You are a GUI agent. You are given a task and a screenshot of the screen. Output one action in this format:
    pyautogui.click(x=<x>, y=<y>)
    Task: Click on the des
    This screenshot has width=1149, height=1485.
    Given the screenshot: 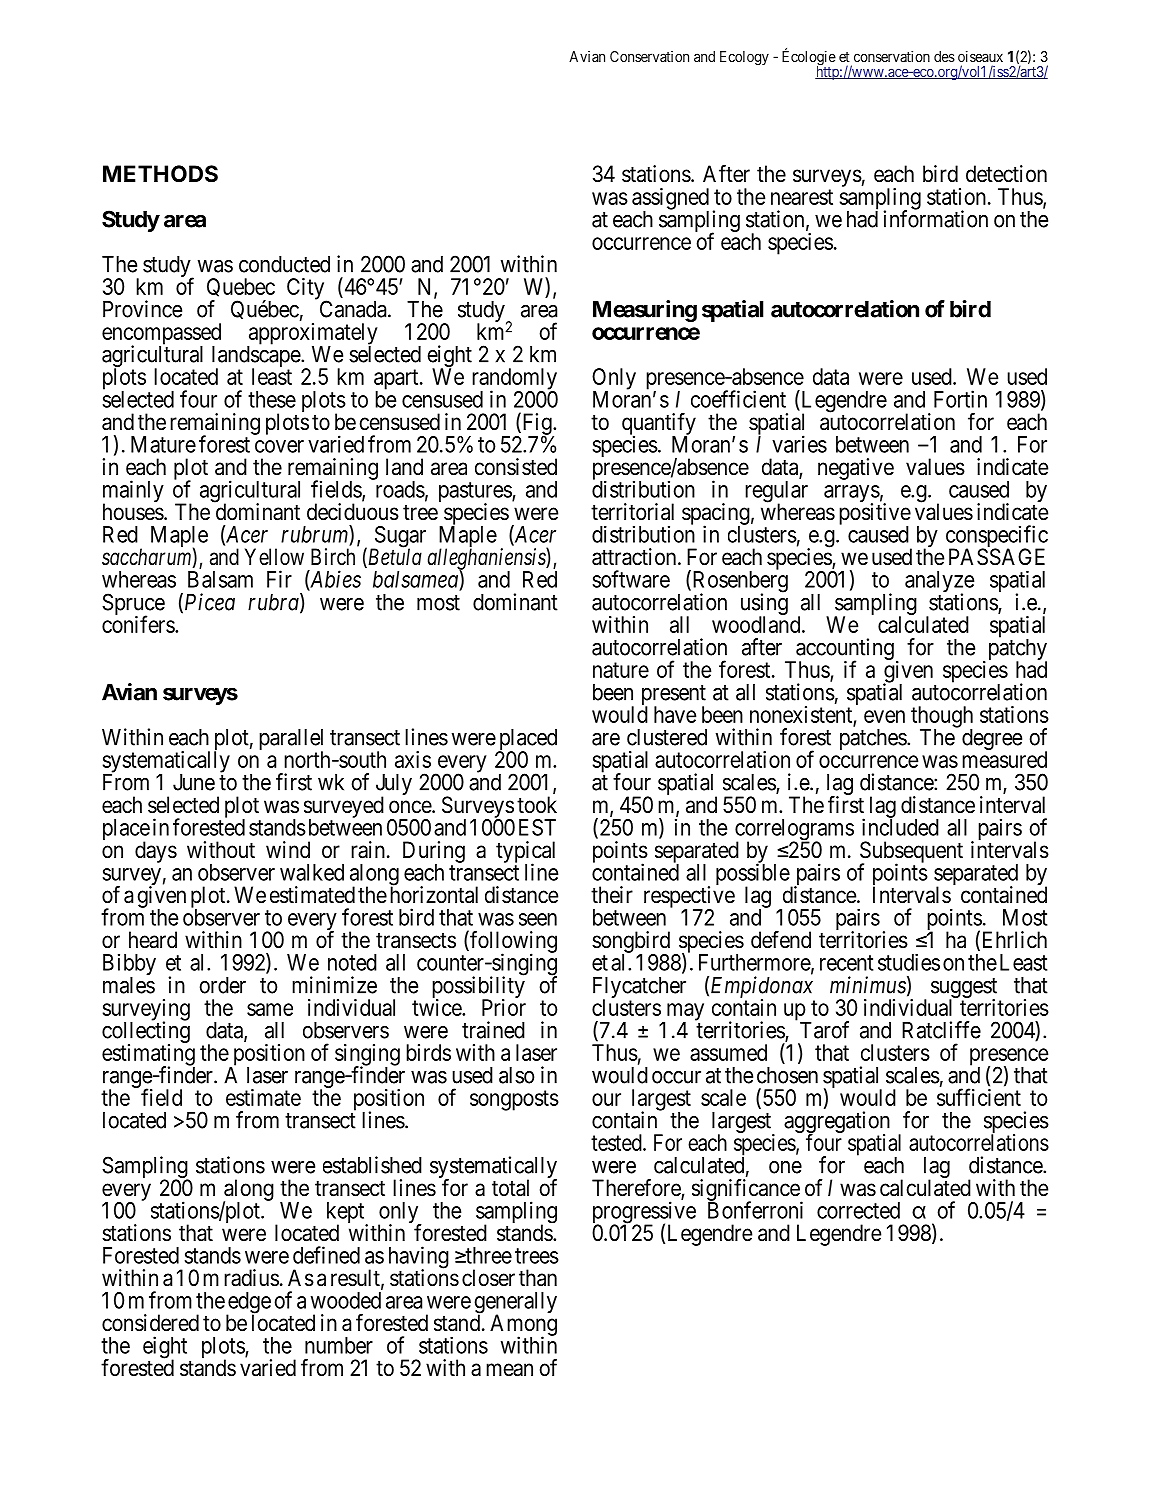 What is the action you would take?
    pyautogui.click(x=944, y=56)
